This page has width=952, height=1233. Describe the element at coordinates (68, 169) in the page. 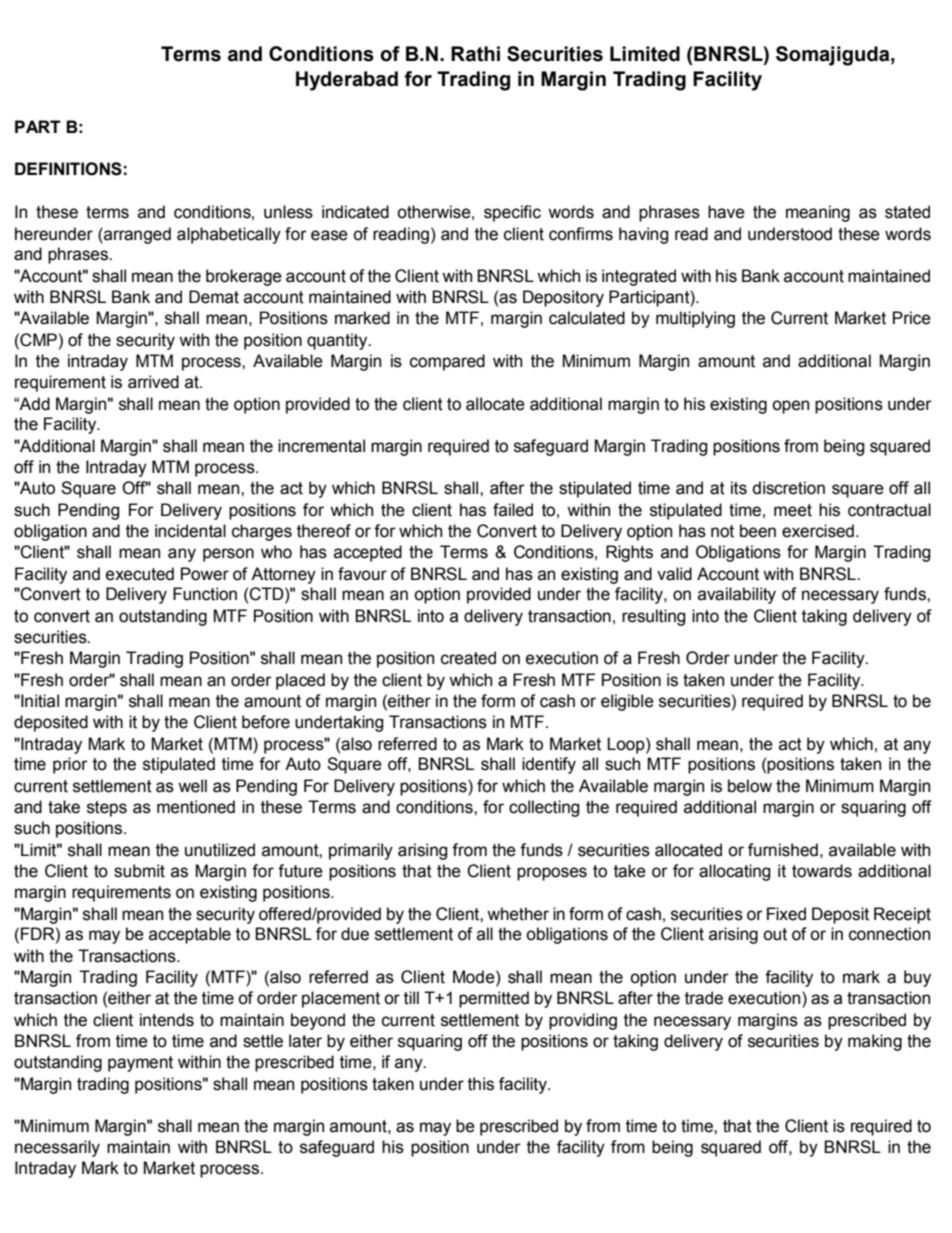

I see `DEFINITIONS` at that location.
